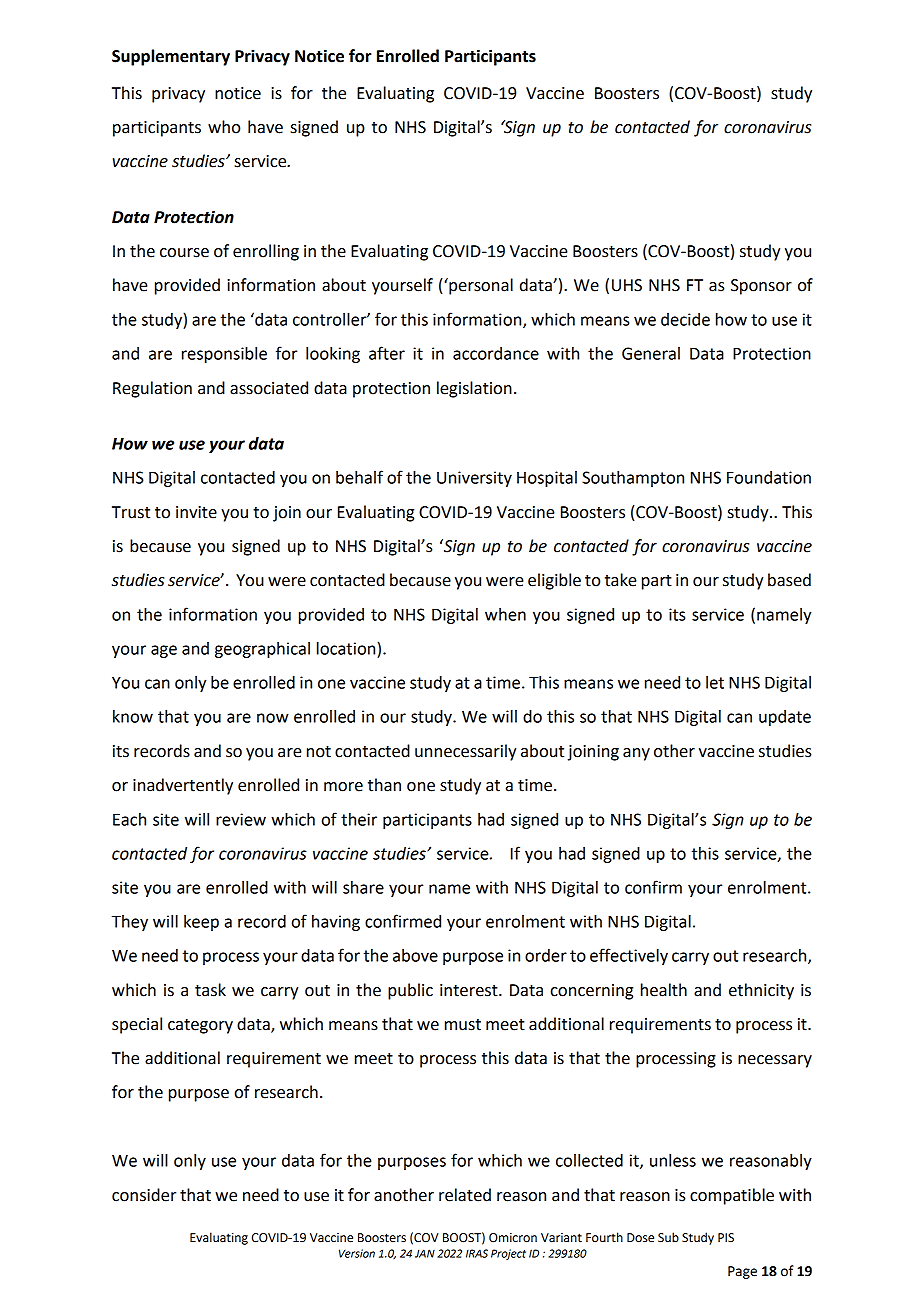  I want to click on IRAS, so click(477, 1253).
